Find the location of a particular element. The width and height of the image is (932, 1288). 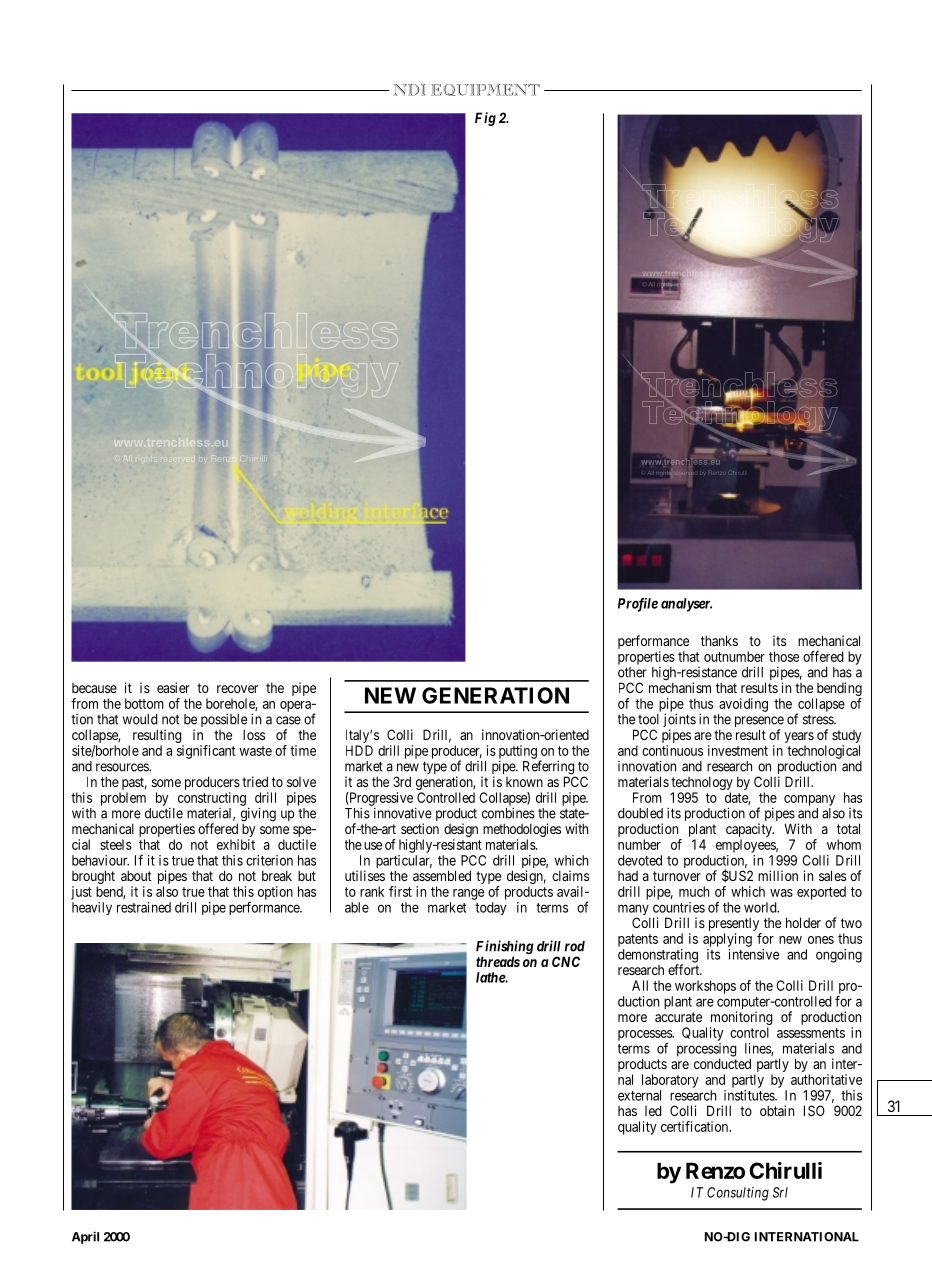

putting is located at coordinates (518, 753).
